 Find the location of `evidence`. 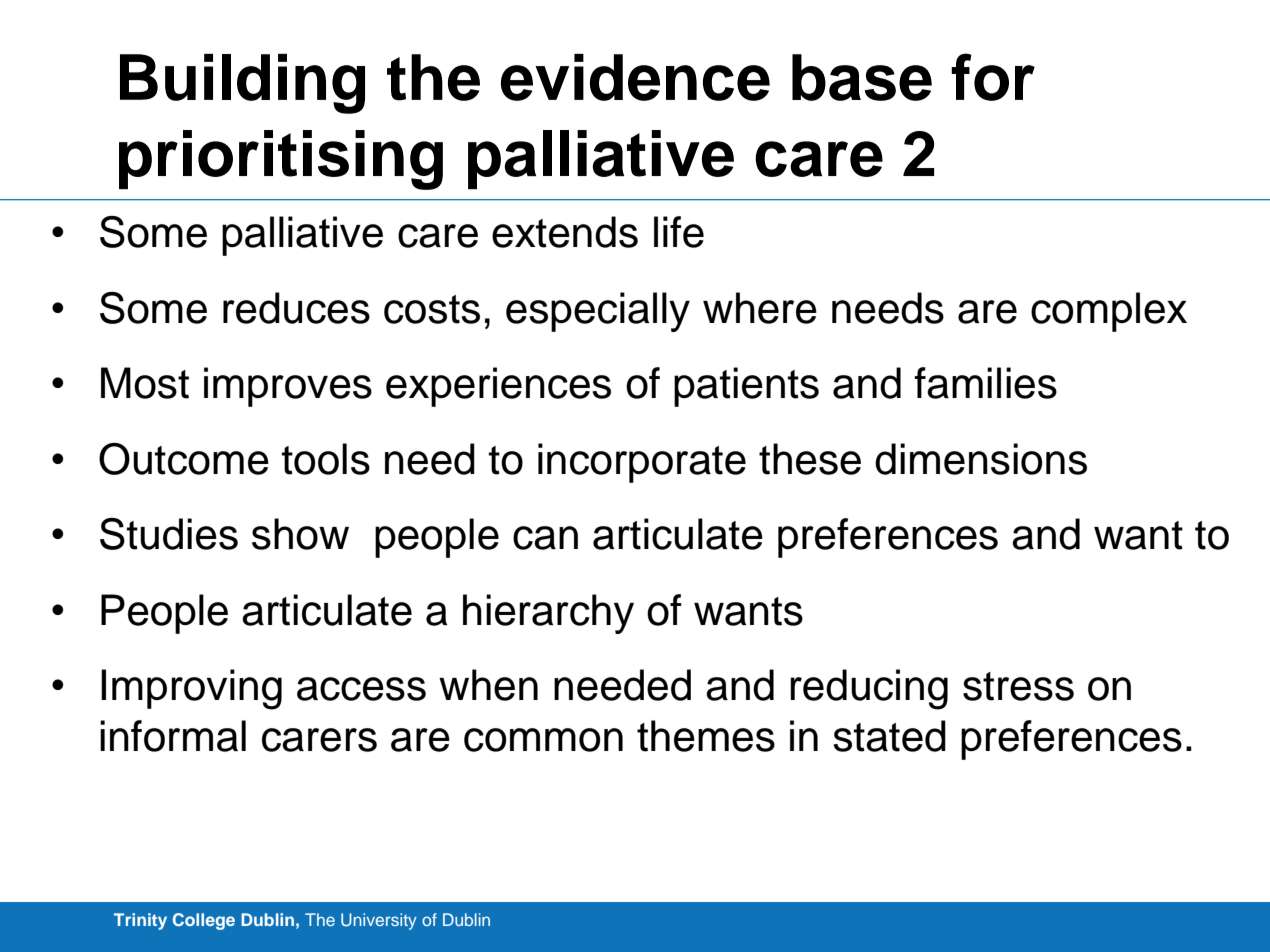

evidence is located at coordinates (635, 77).
